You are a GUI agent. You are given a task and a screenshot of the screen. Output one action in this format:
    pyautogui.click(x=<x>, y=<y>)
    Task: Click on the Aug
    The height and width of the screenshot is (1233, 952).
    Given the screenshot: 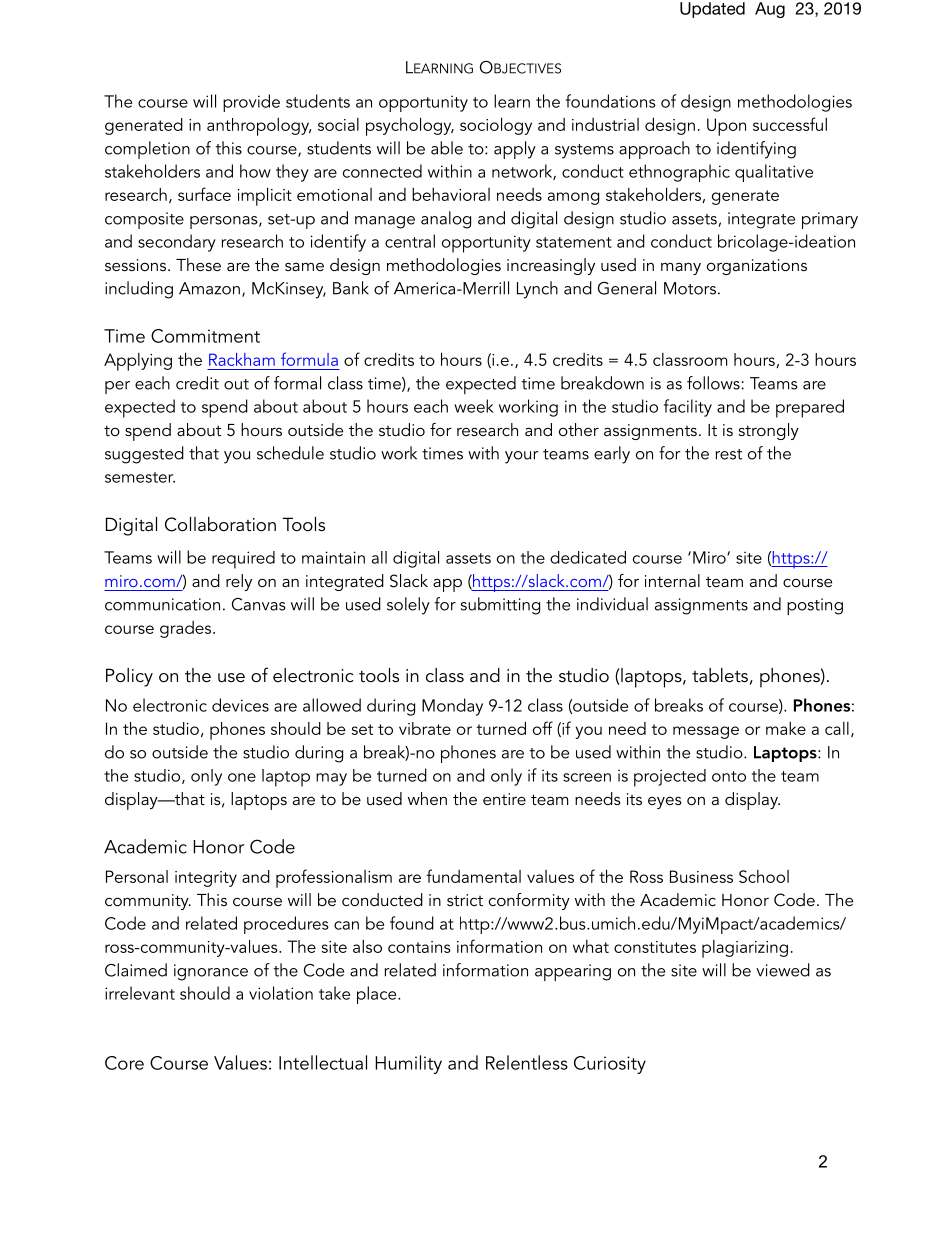 What is the action you would take?
    pyautogui.click(x=770, y=10)
